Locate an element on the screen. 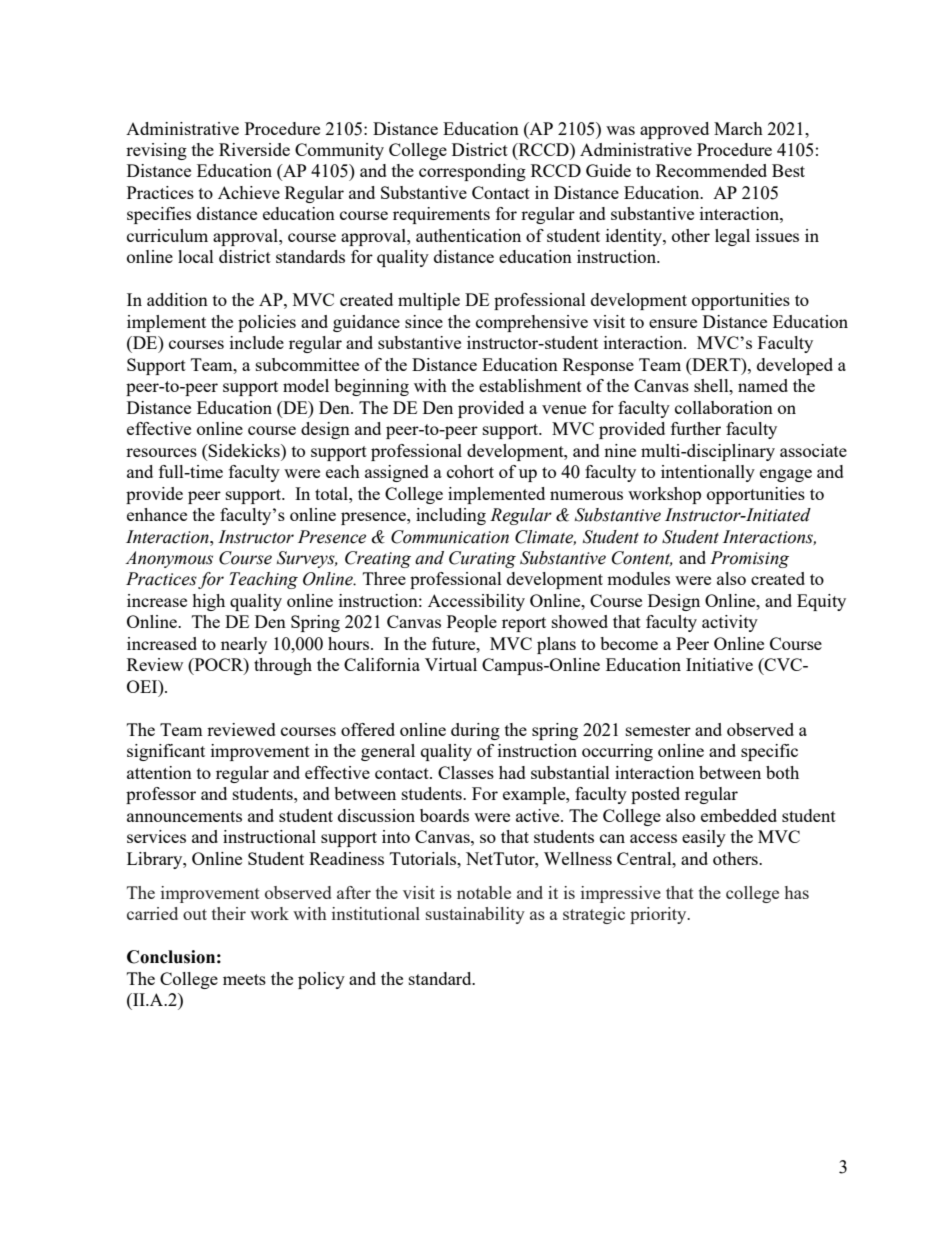 This screenshot has width=952, height=1233. meets is located at coordinates (244, 979).
